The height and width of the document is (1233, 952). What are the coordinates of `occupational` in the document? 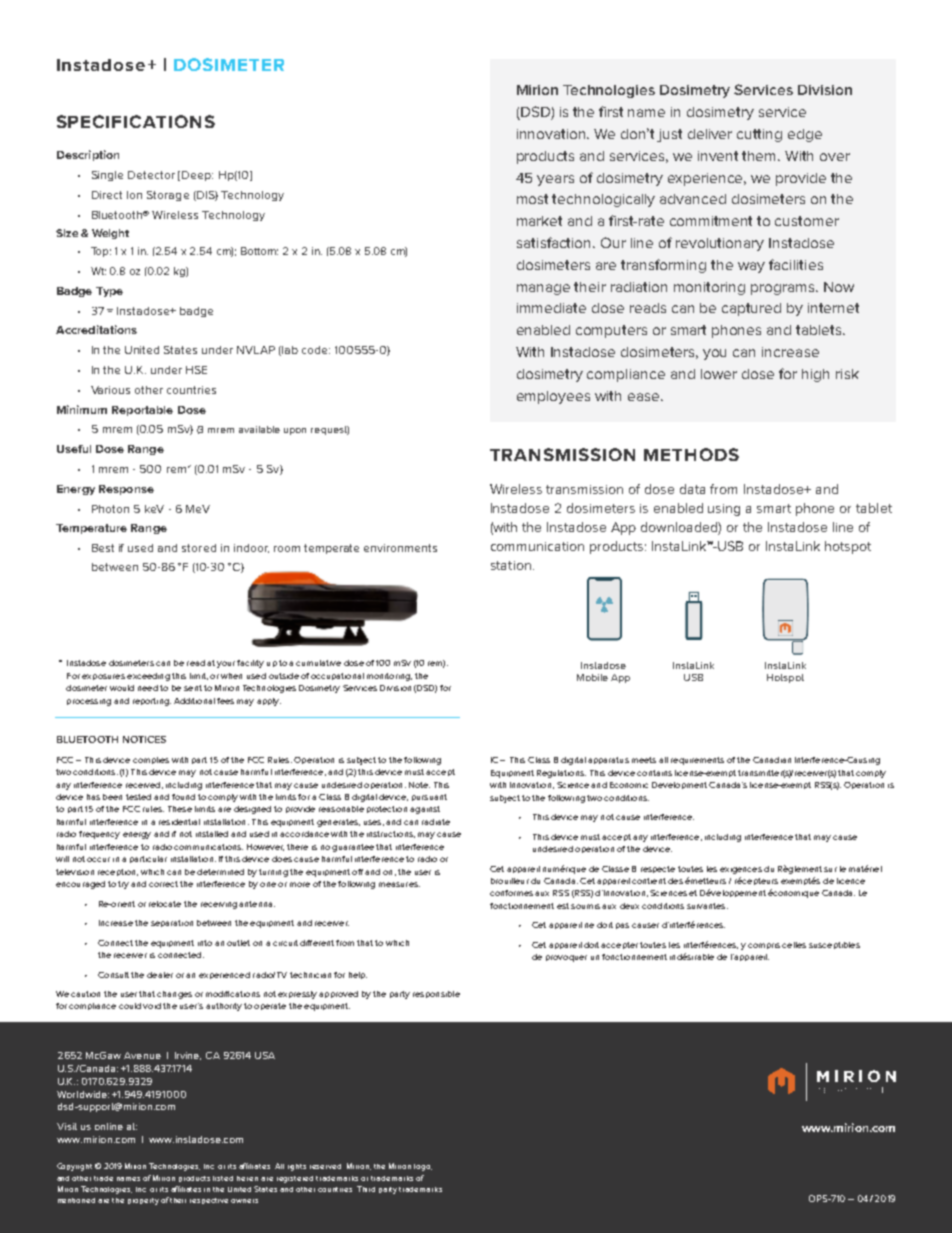 It's located at (337, 676).
